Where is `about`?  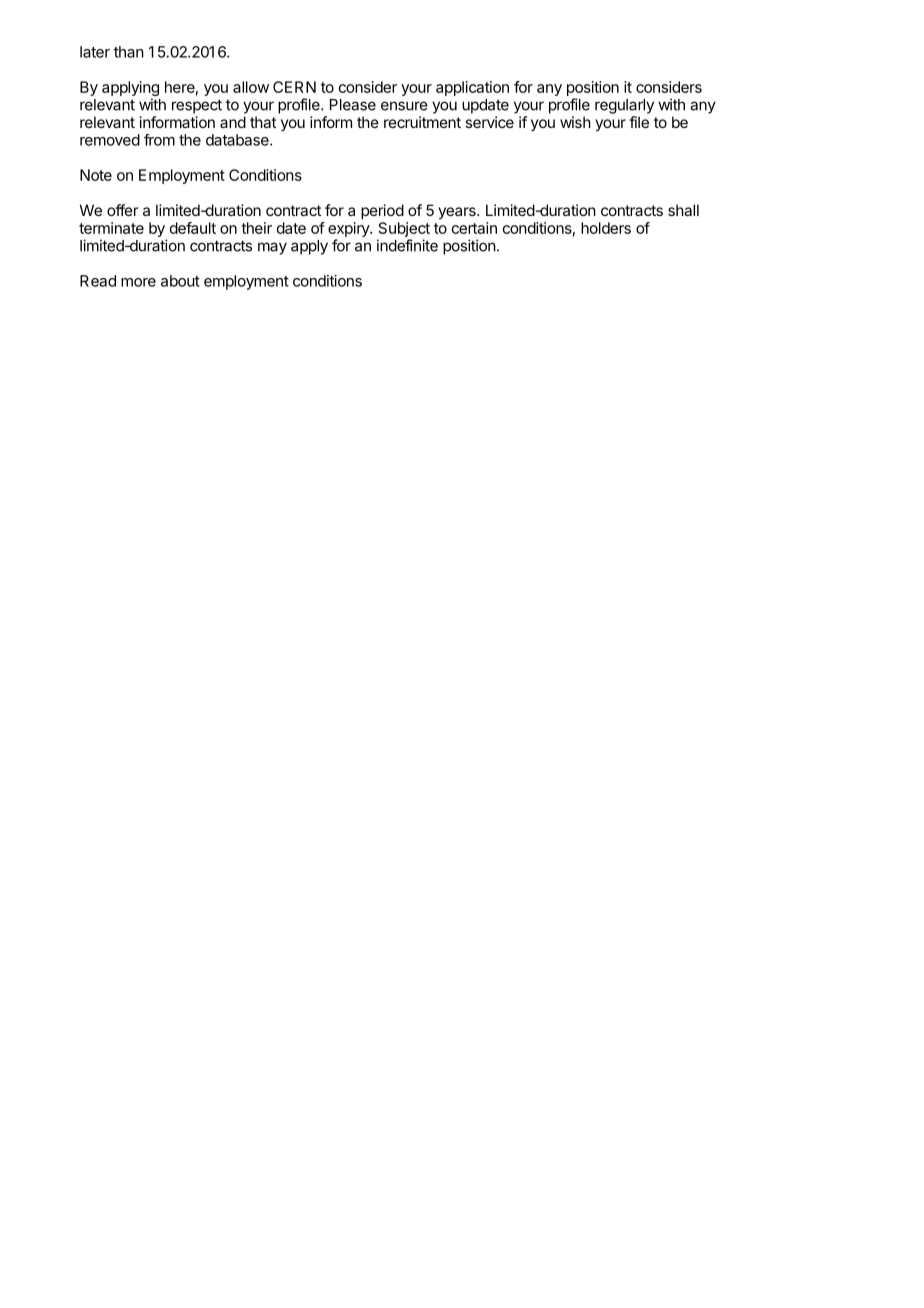
about is located at coordinates (180, 281).
